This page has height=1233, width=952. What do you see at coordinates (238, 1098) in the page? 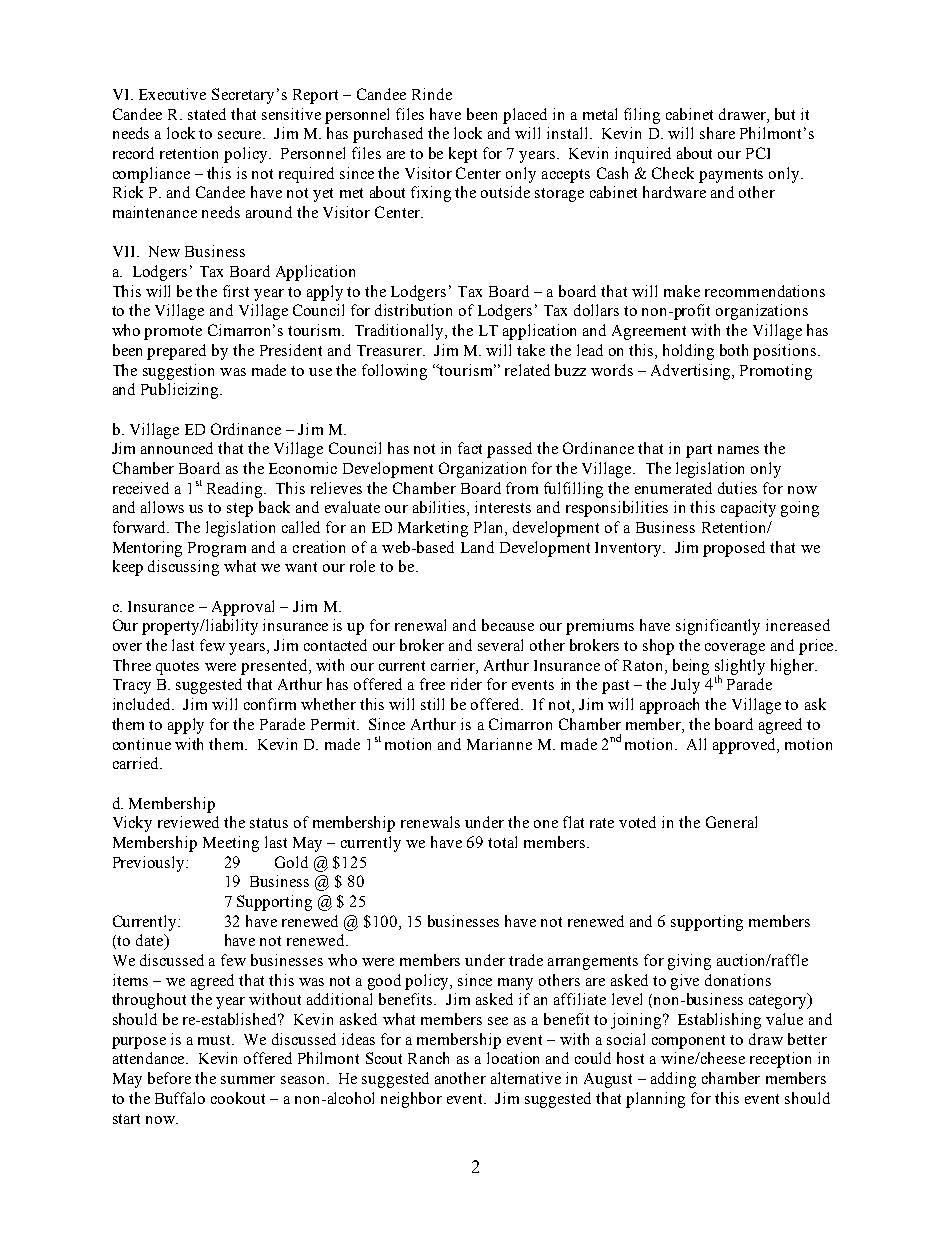
I see `cookout` at bounding box center [238, 1098].
